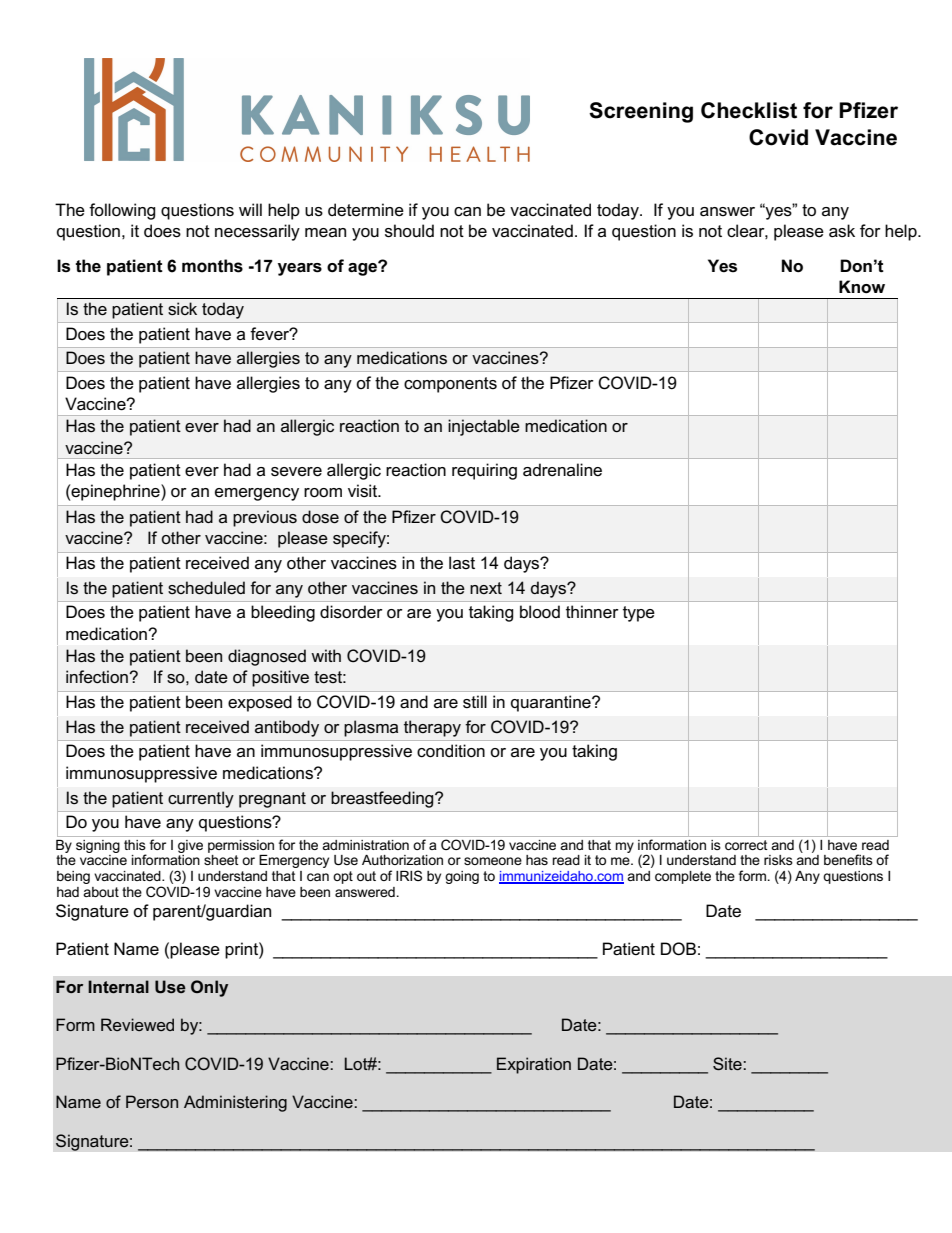 This page has width=952, height=1233. What do you see at coordinates (122, 211) in the page?
I see `following` at bounding box center [122, 211].
